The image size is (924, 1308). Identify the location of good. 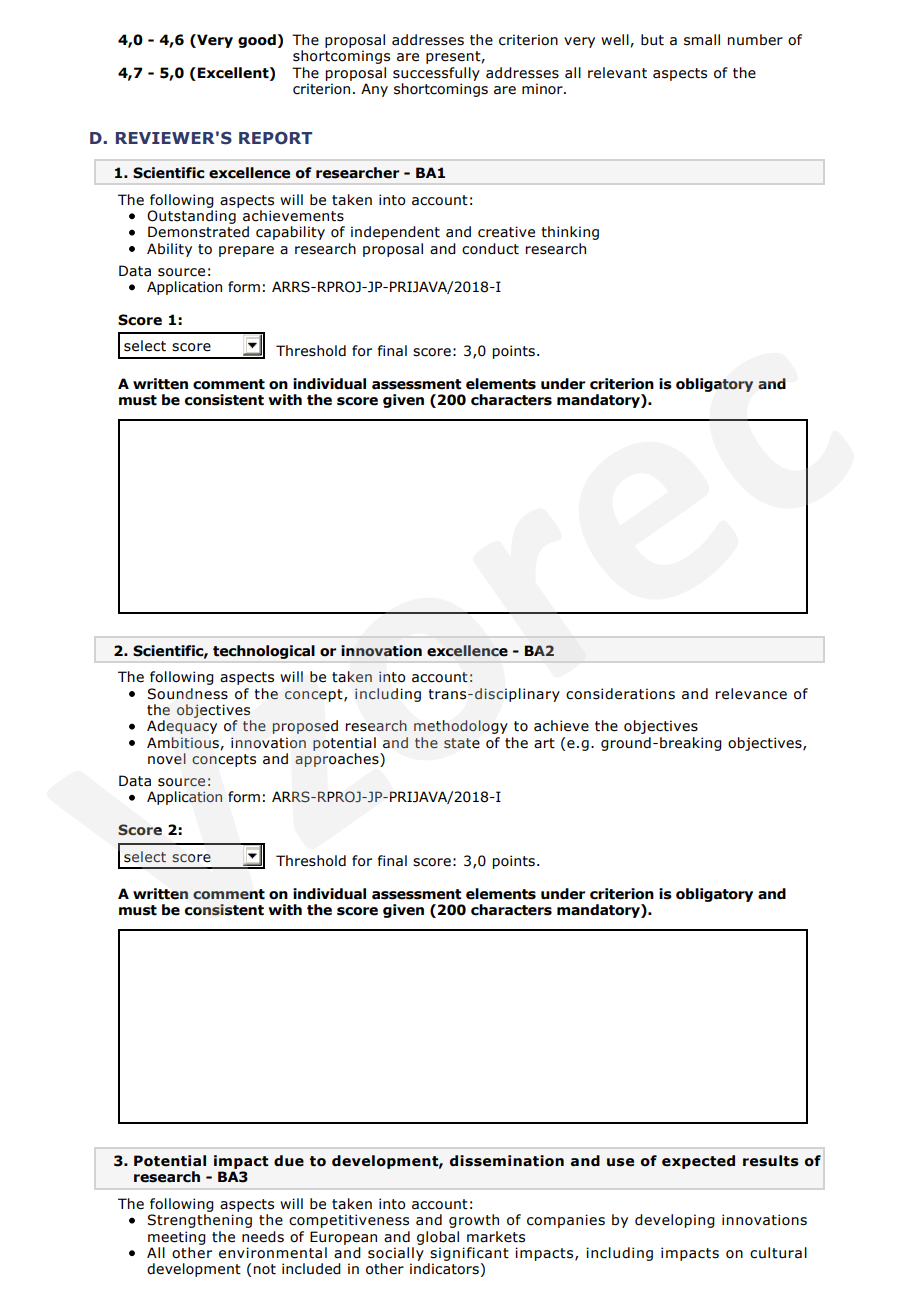
(257, 41).
